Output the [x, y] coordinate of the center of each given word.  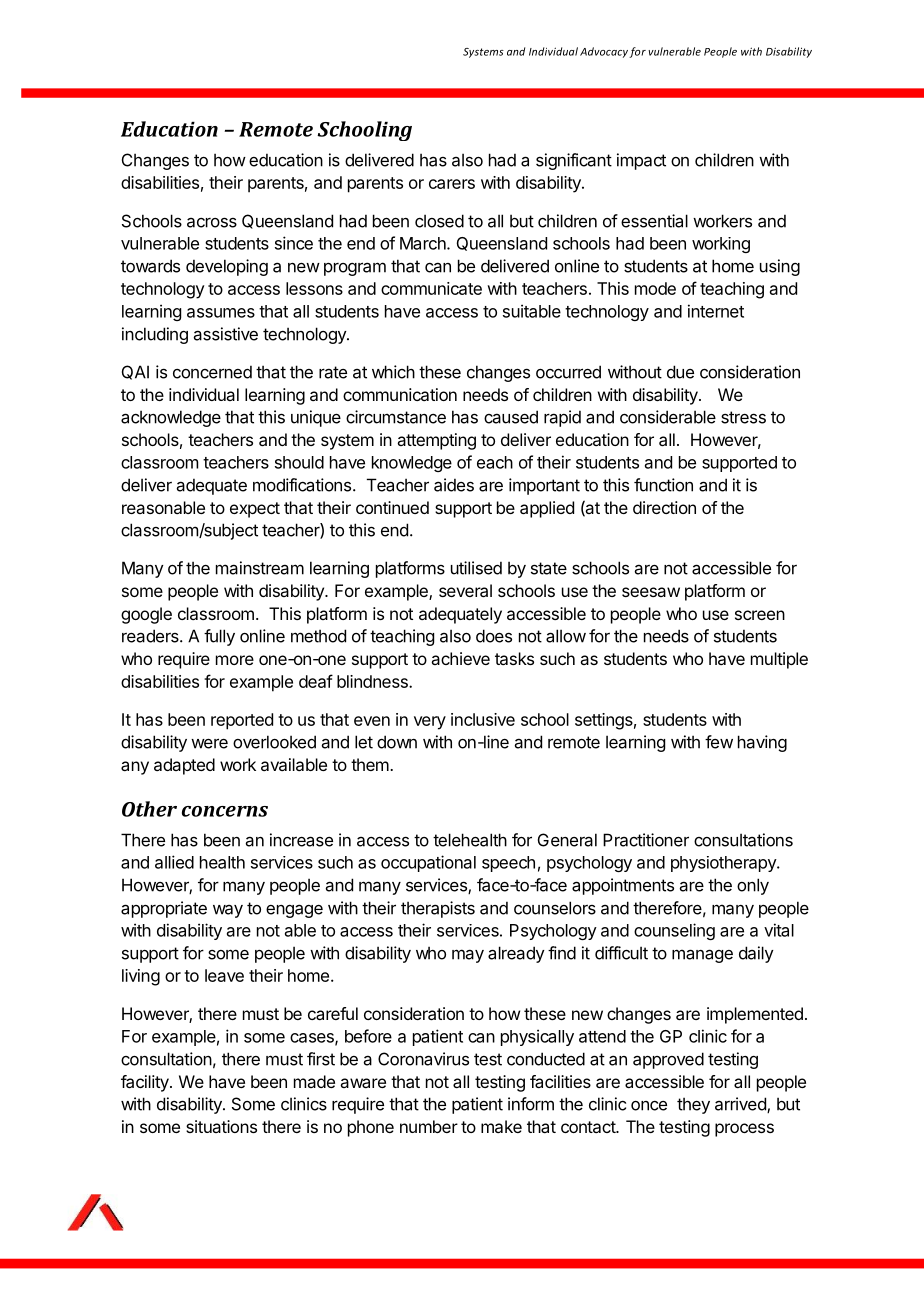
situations [221, 1126]
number [429, 1126]
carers [452, 184]
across [212, 222]
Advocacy [604, 52]
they [693, 1105]
